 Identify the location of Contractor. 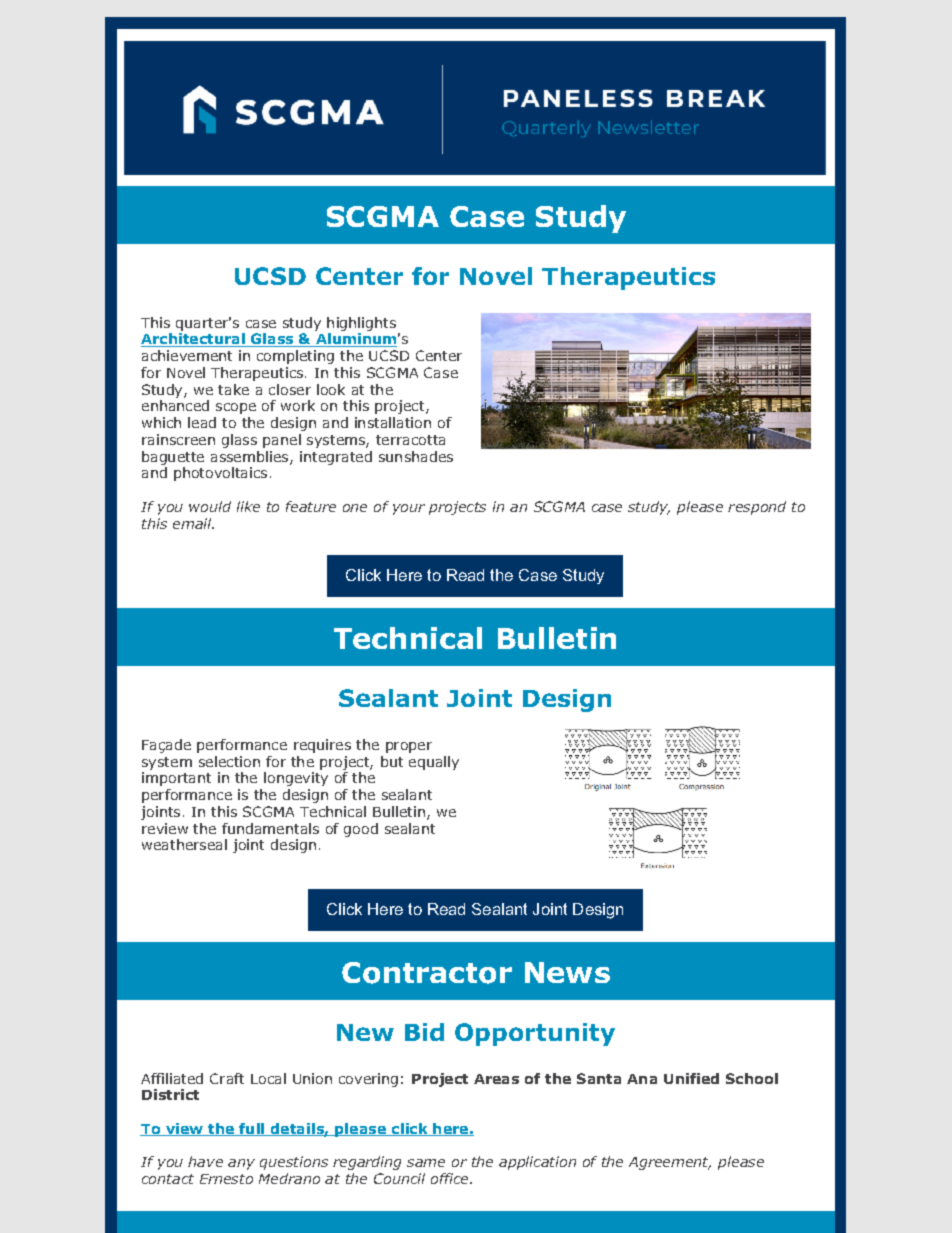
(427, 973).
